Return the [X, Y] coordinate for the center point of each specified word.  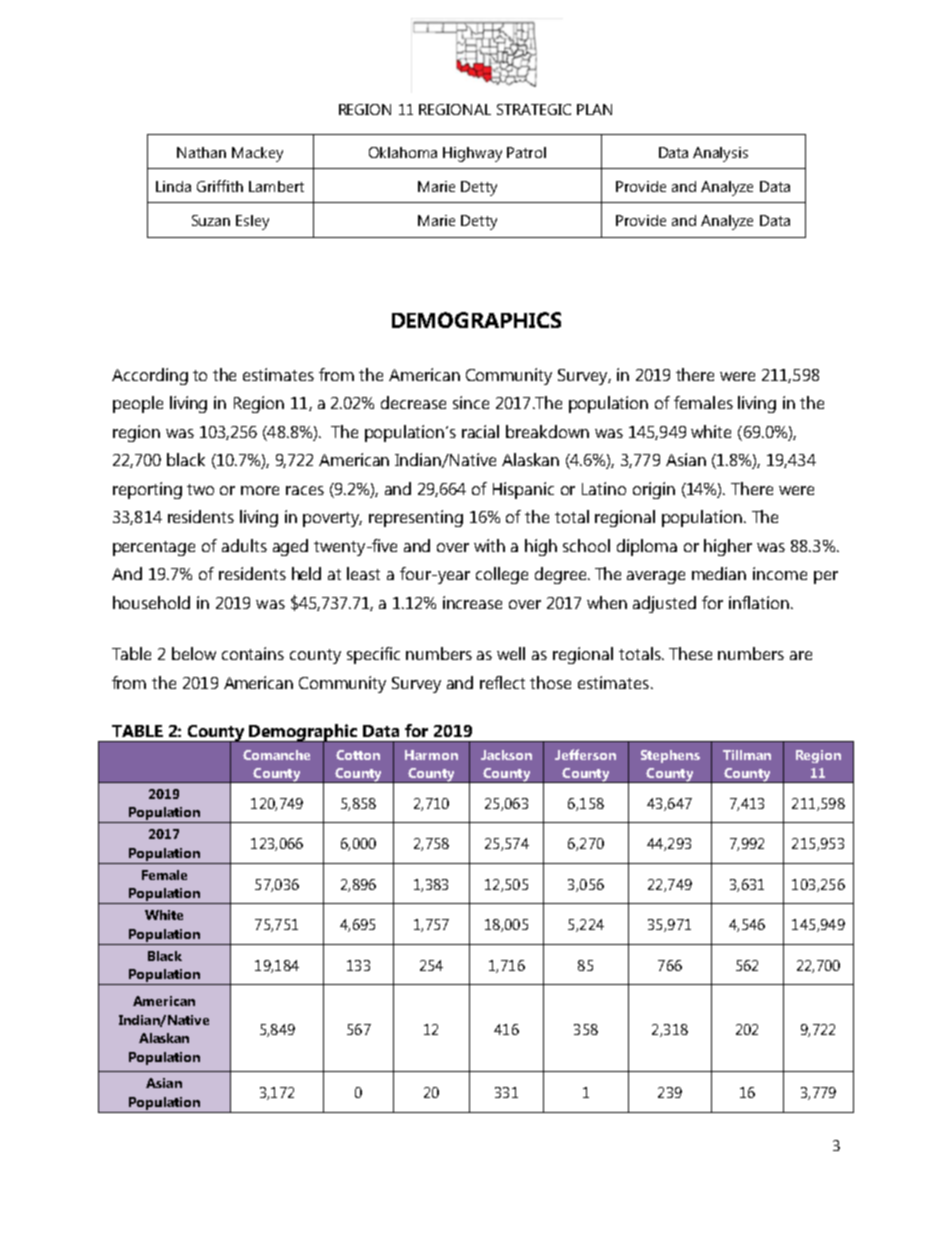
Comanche [276, 755]
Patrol [526, 152]
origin [654, 490]
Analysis [720, 154]
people [138, 404]
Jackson [506, 755]
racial [480, 431]
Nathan [201, 152]
